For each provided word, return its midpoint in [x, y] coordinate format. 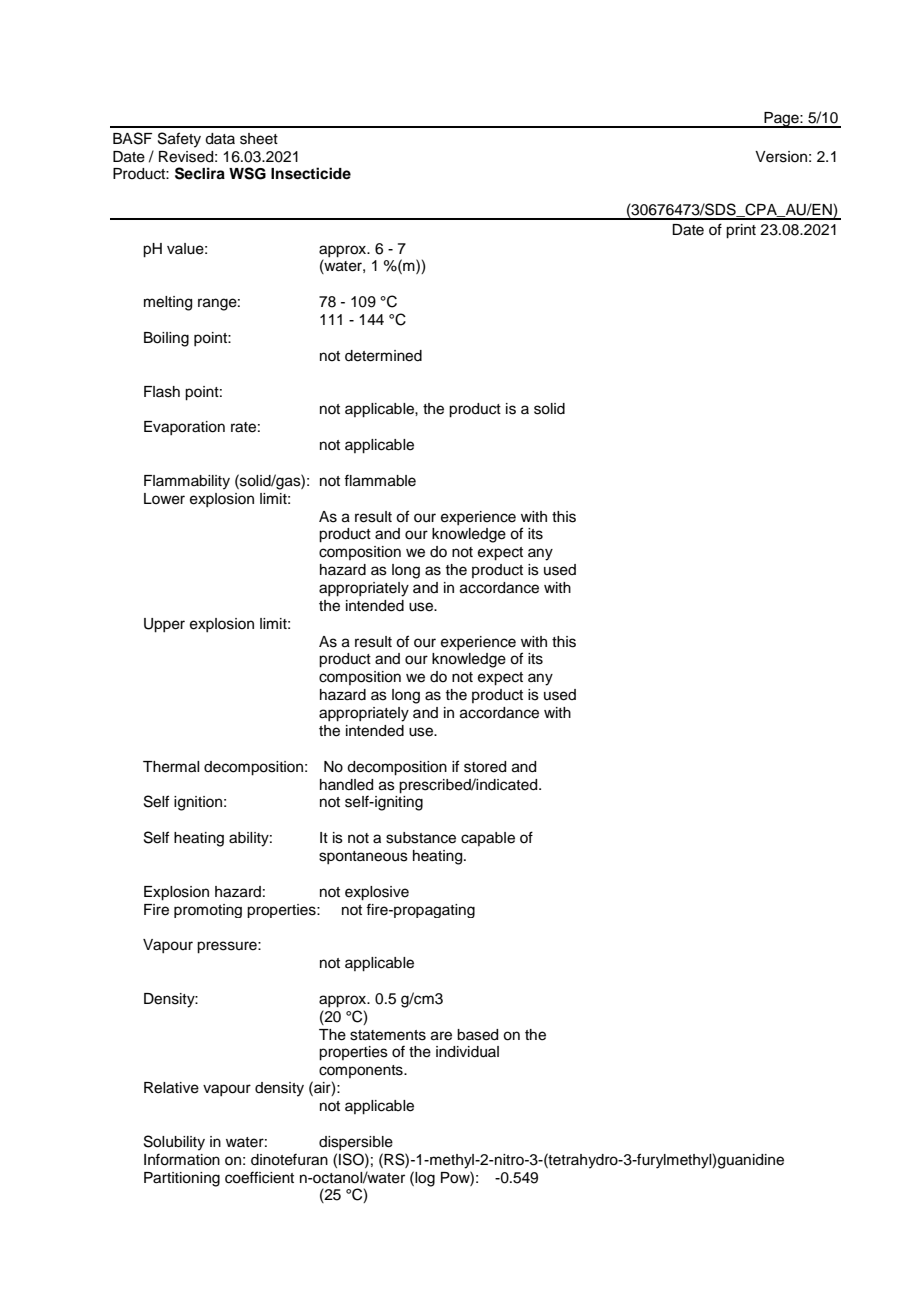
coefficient [259, 1177]
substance [421, 838]
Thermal [171, 767]
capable [488, 839]
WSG [247, 173]
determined [383, 356]
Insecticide [311, 173]
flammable [380, 480]
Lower [164, 499]
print [741, 231]
